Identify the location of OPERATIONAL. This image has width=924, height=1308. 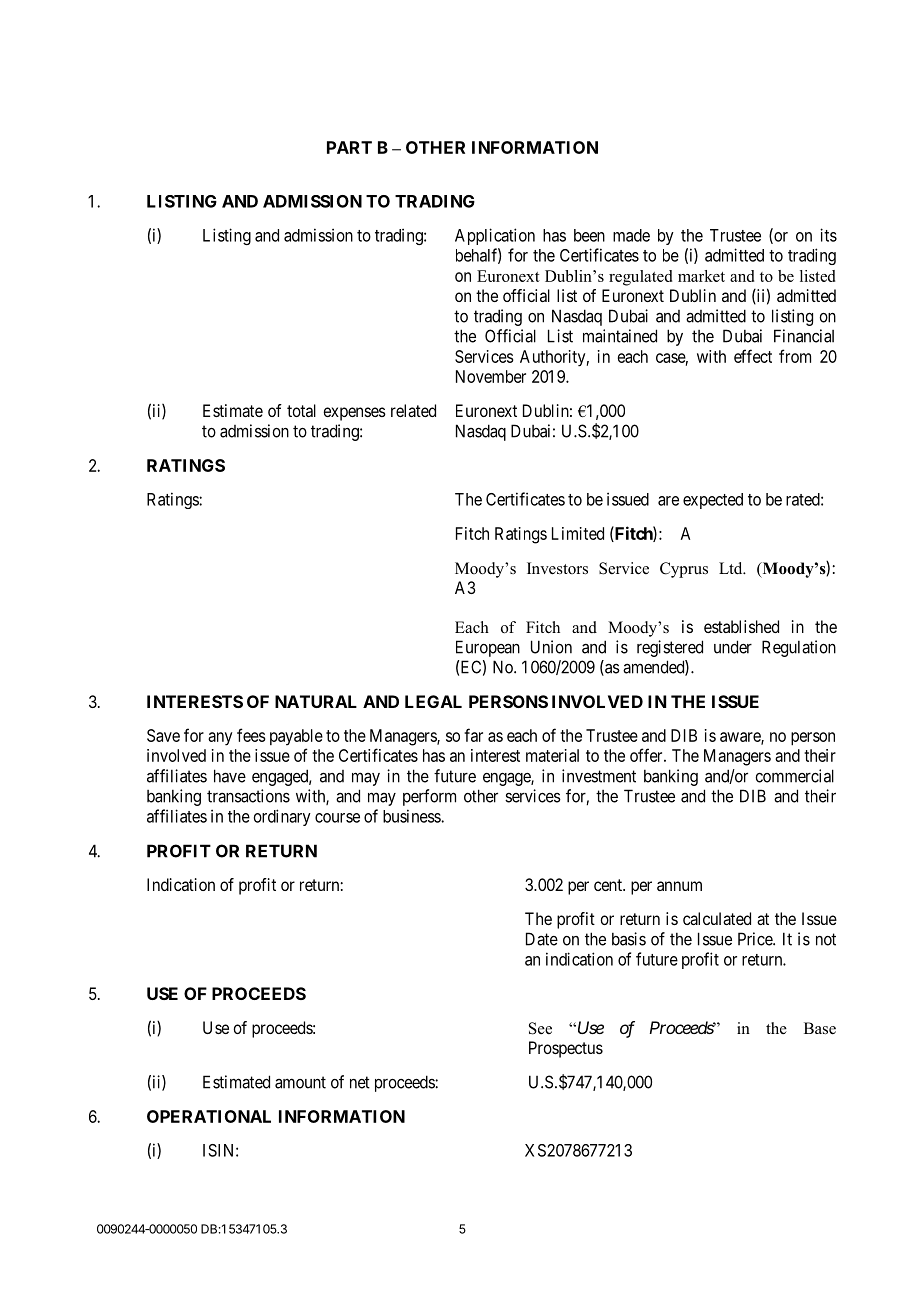
(209, 1116).
